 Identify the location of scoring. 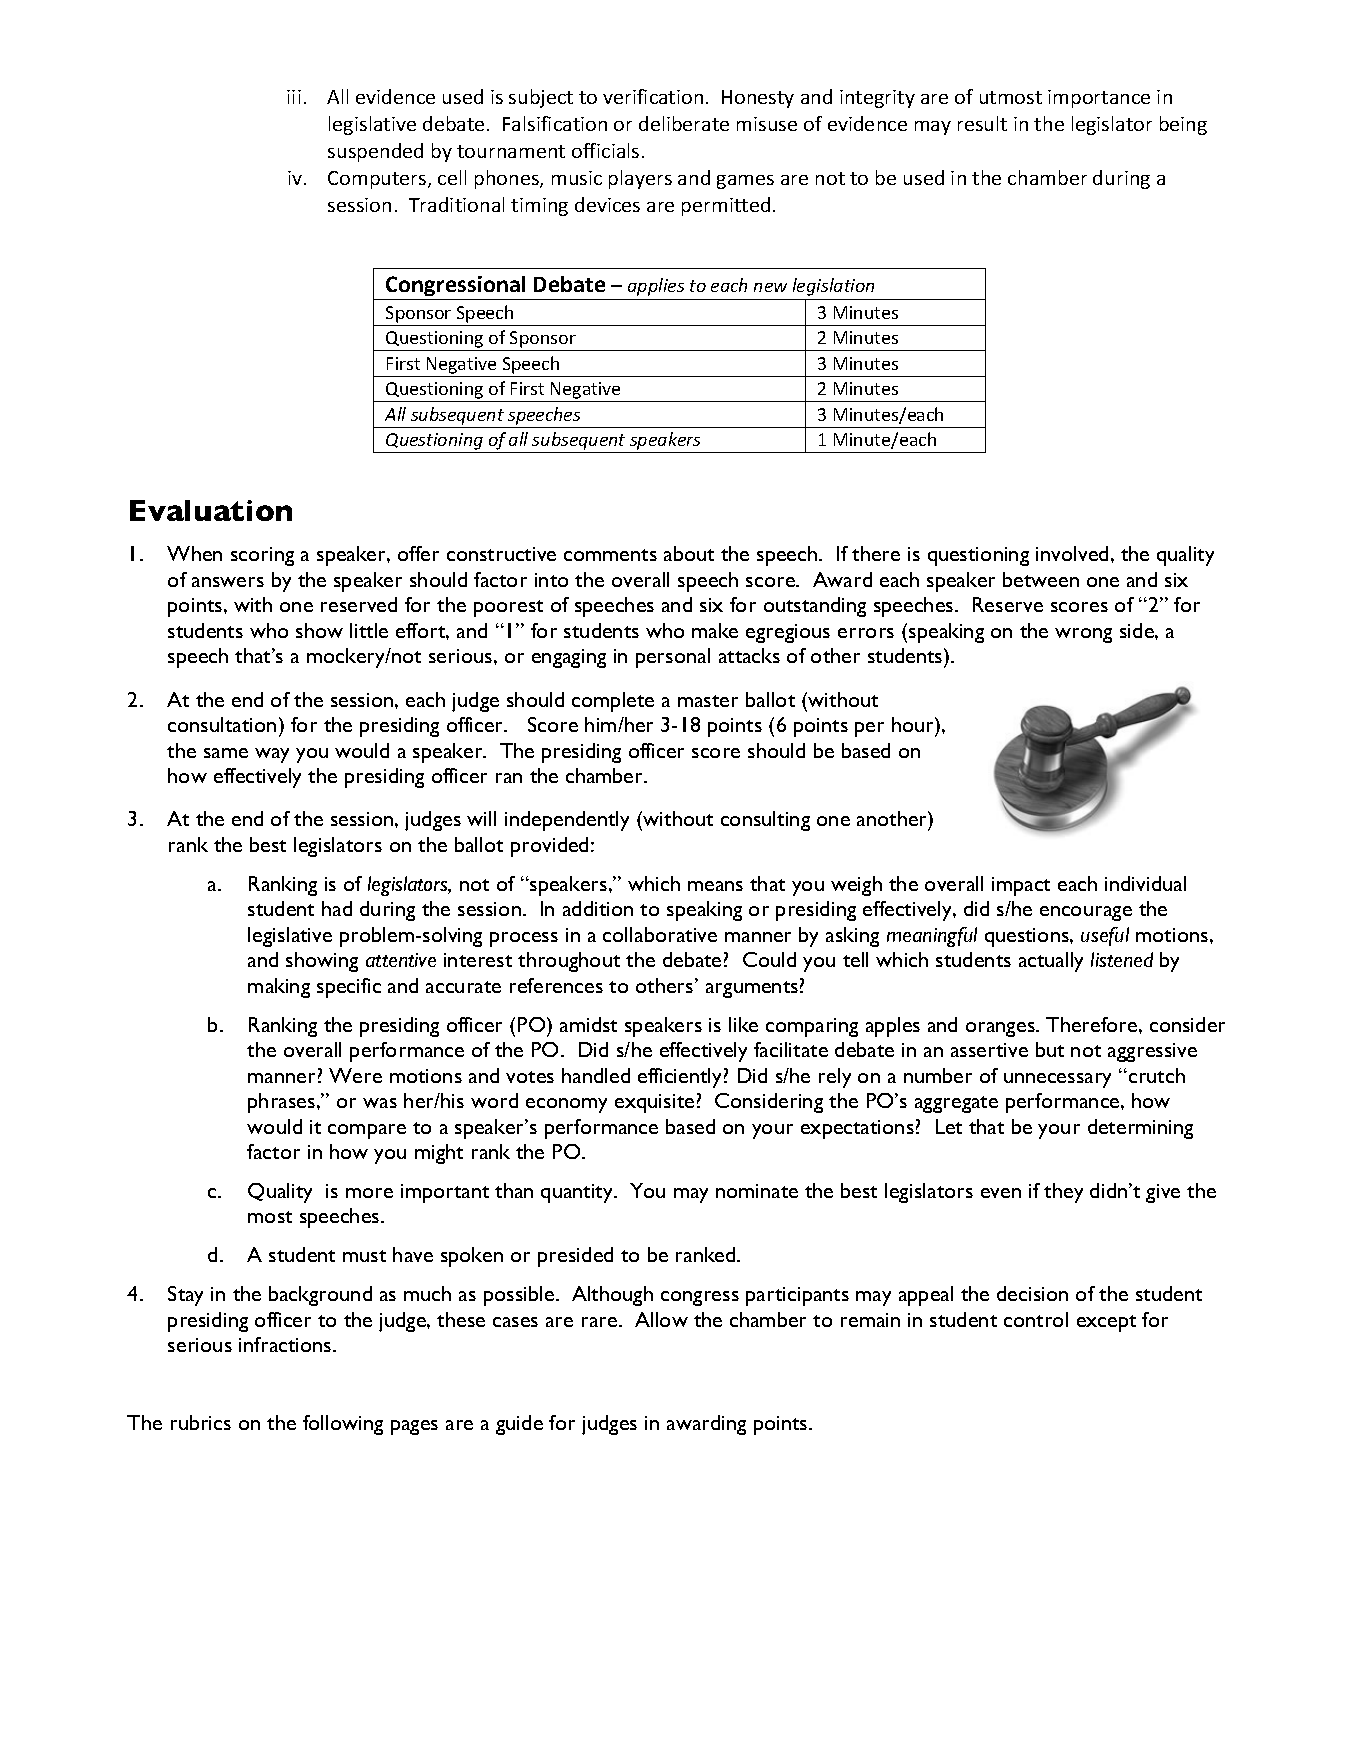
(262, 556).
